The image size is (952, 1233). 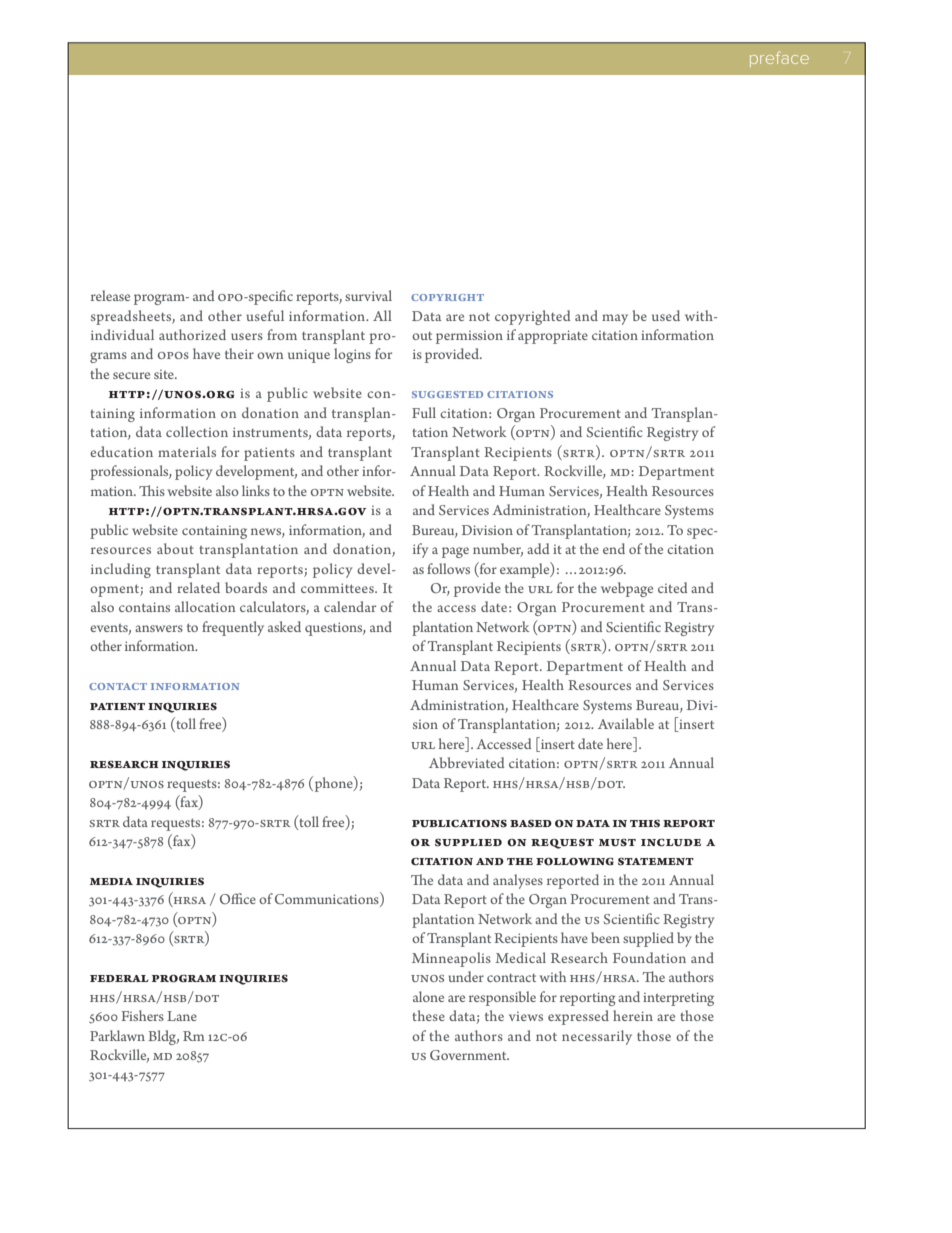 I want to click on release, so click(x=110, y=295).
